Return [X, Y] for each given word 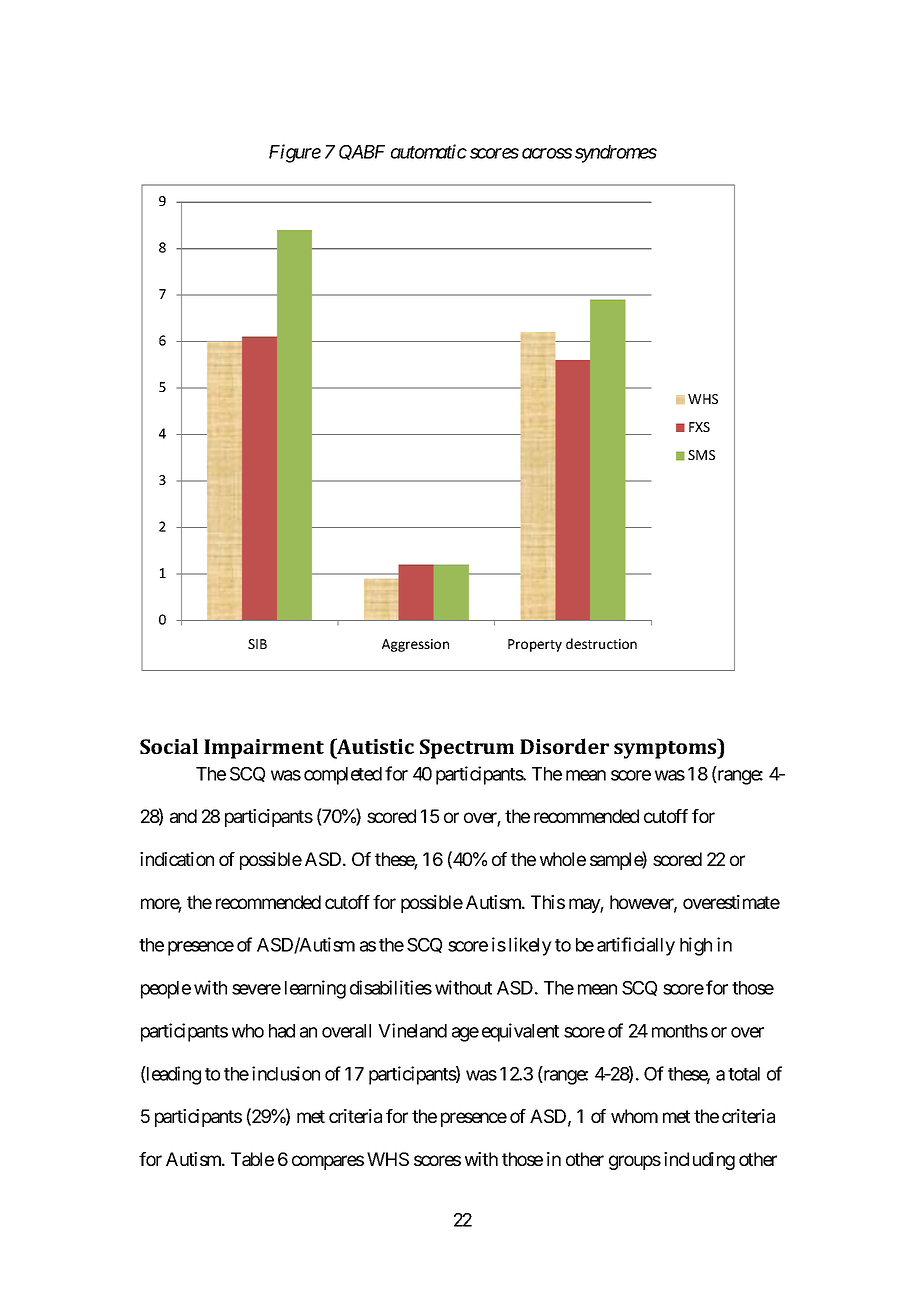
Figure [295, 153]
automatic [429, 151]
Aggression [415, 645]
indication [177, 859]
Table [252, 1159]
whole [563, 859]
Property [535, 645]
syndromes [616, 154]
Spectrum [467, 749]
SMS [701, 455]
